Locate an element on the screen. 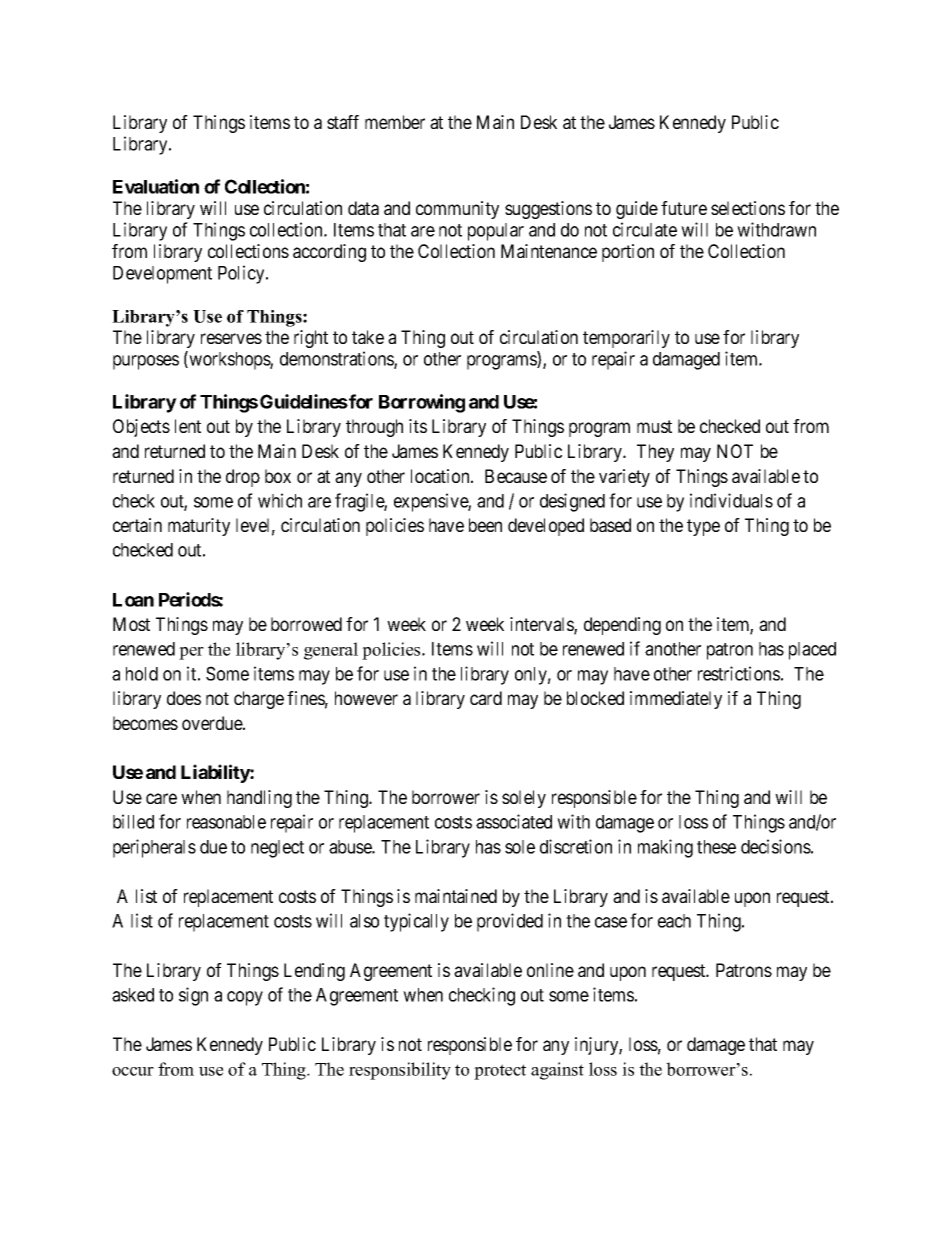 This screenshot has height=1233, width=952. community is located at coordinates (457, 210).
